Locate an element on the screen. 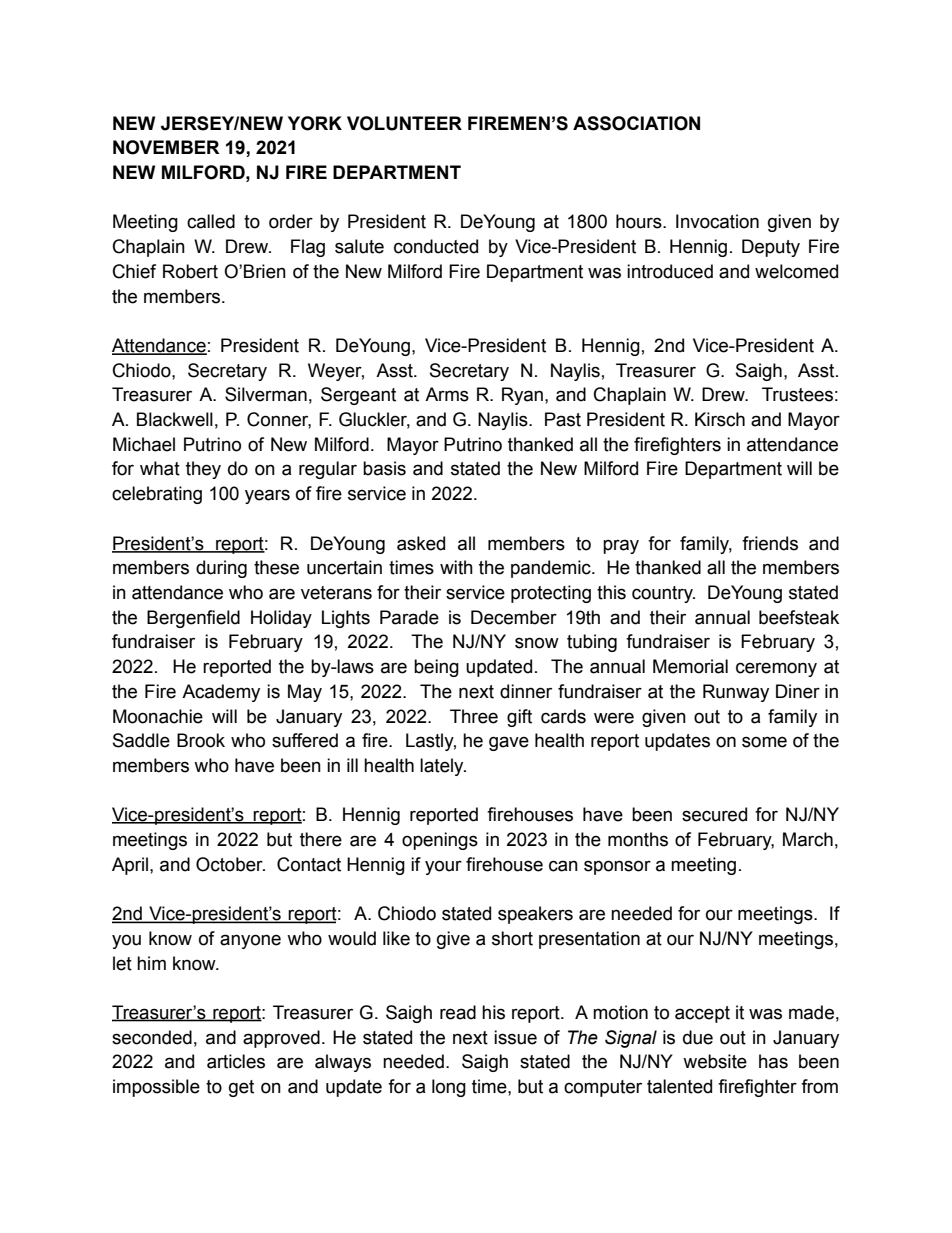 The image size is (952, 1233). Brook is located at coordinates (201, 740).
